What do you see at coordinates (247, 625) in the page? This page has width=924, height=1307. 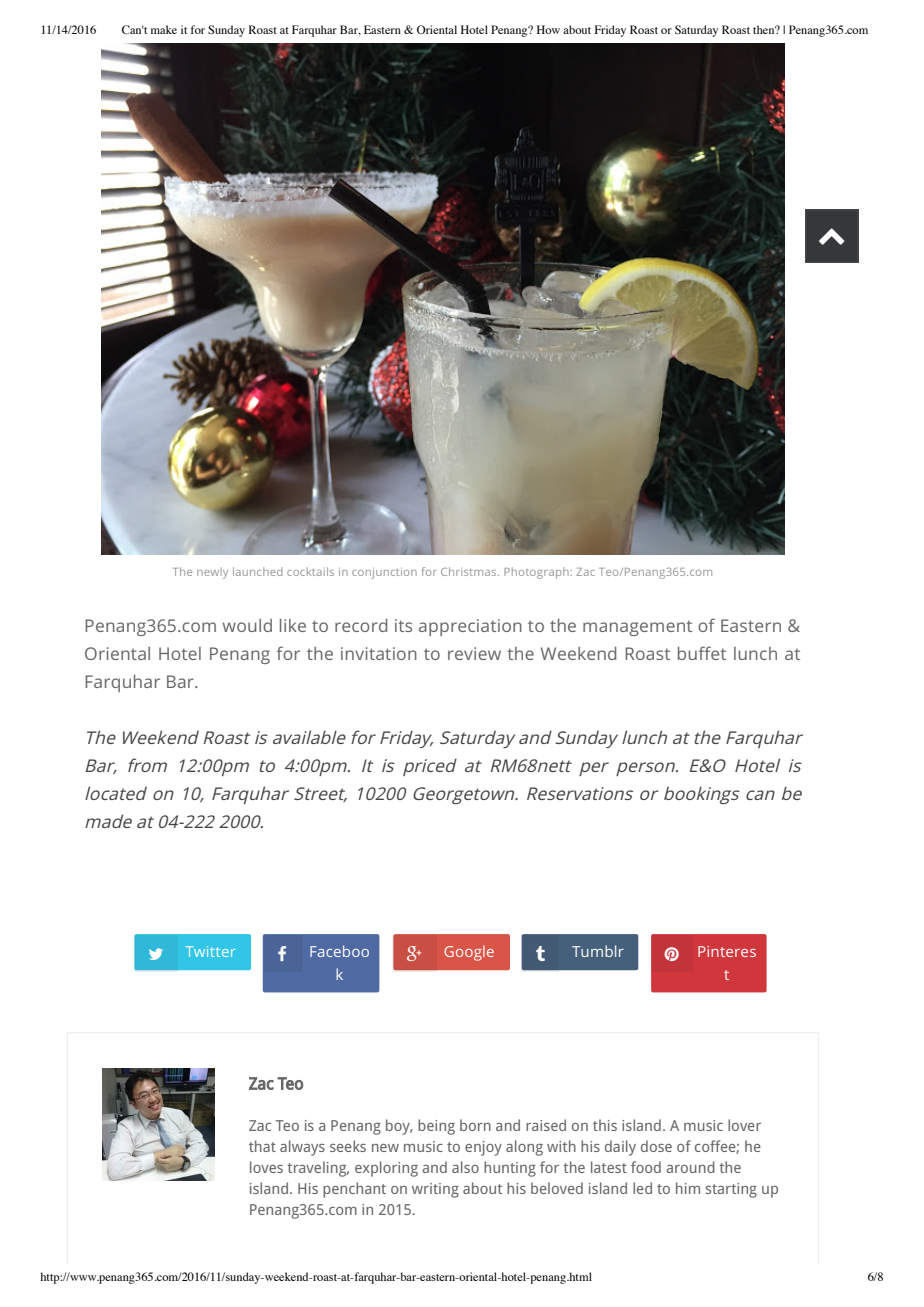 I see `would` at bounding box center [247, 625].
